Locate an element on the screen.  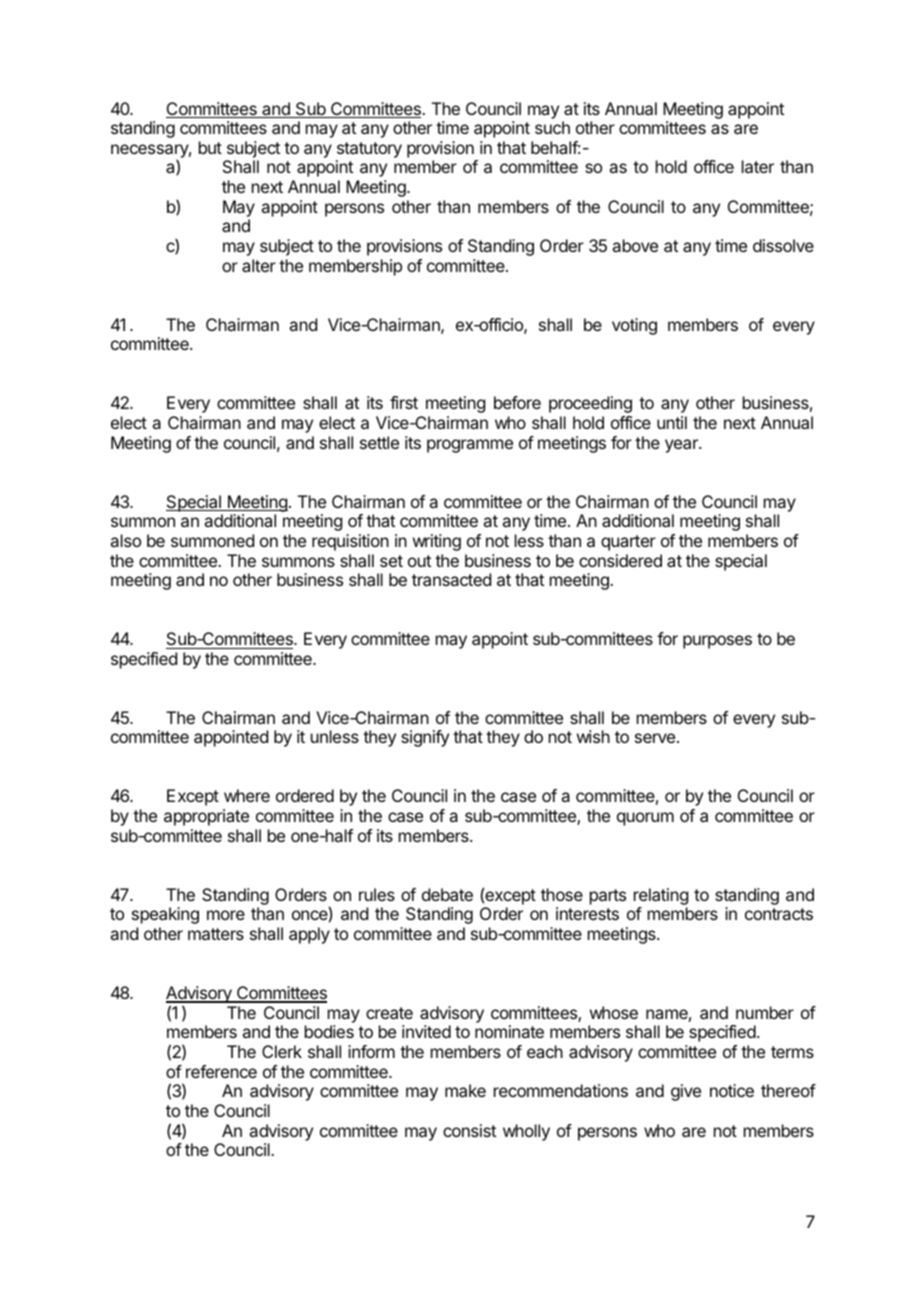
transacted is located at coordinates (451, 579).
